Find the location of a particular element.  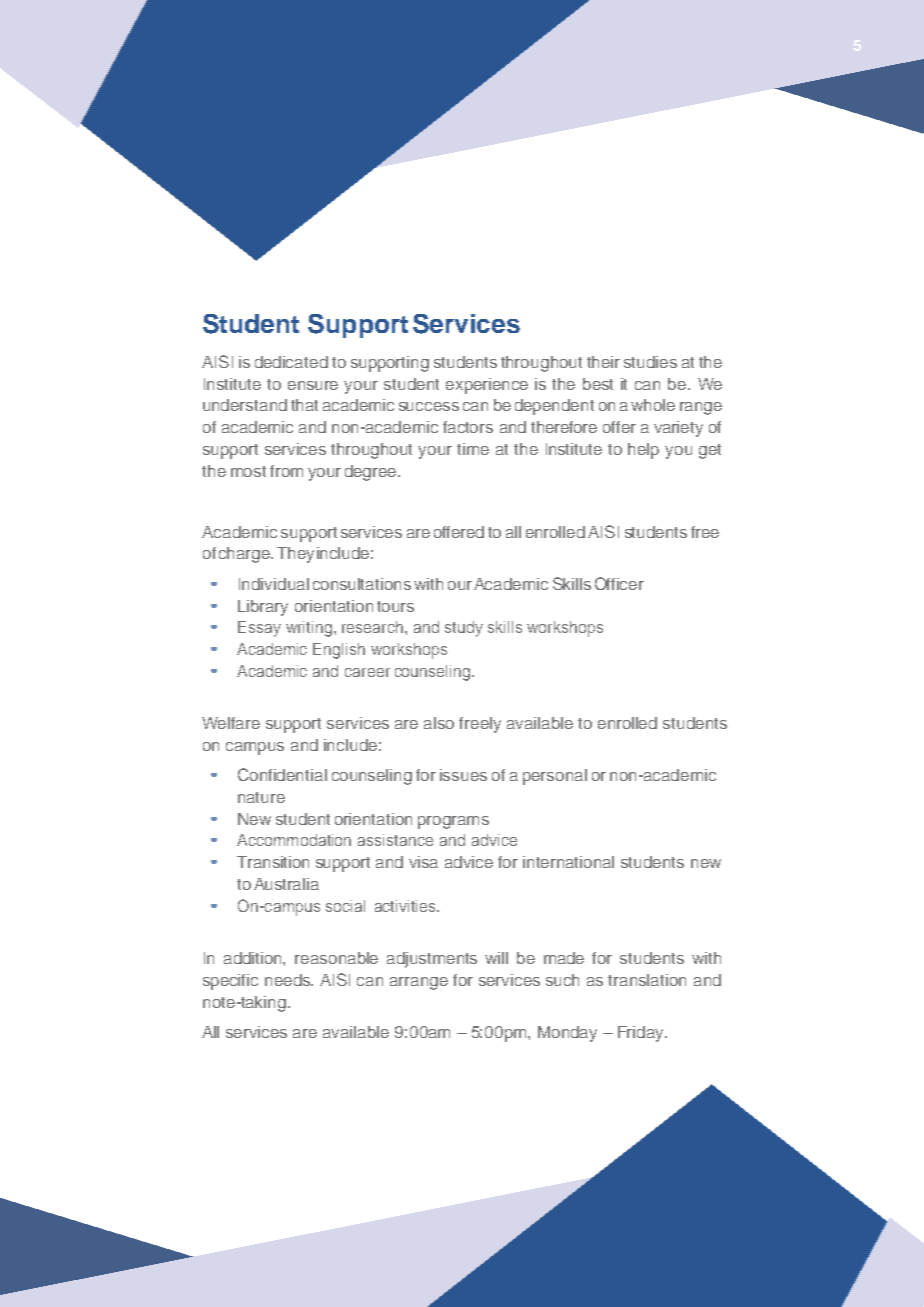

ensure is located at coordinates (313, 385).
